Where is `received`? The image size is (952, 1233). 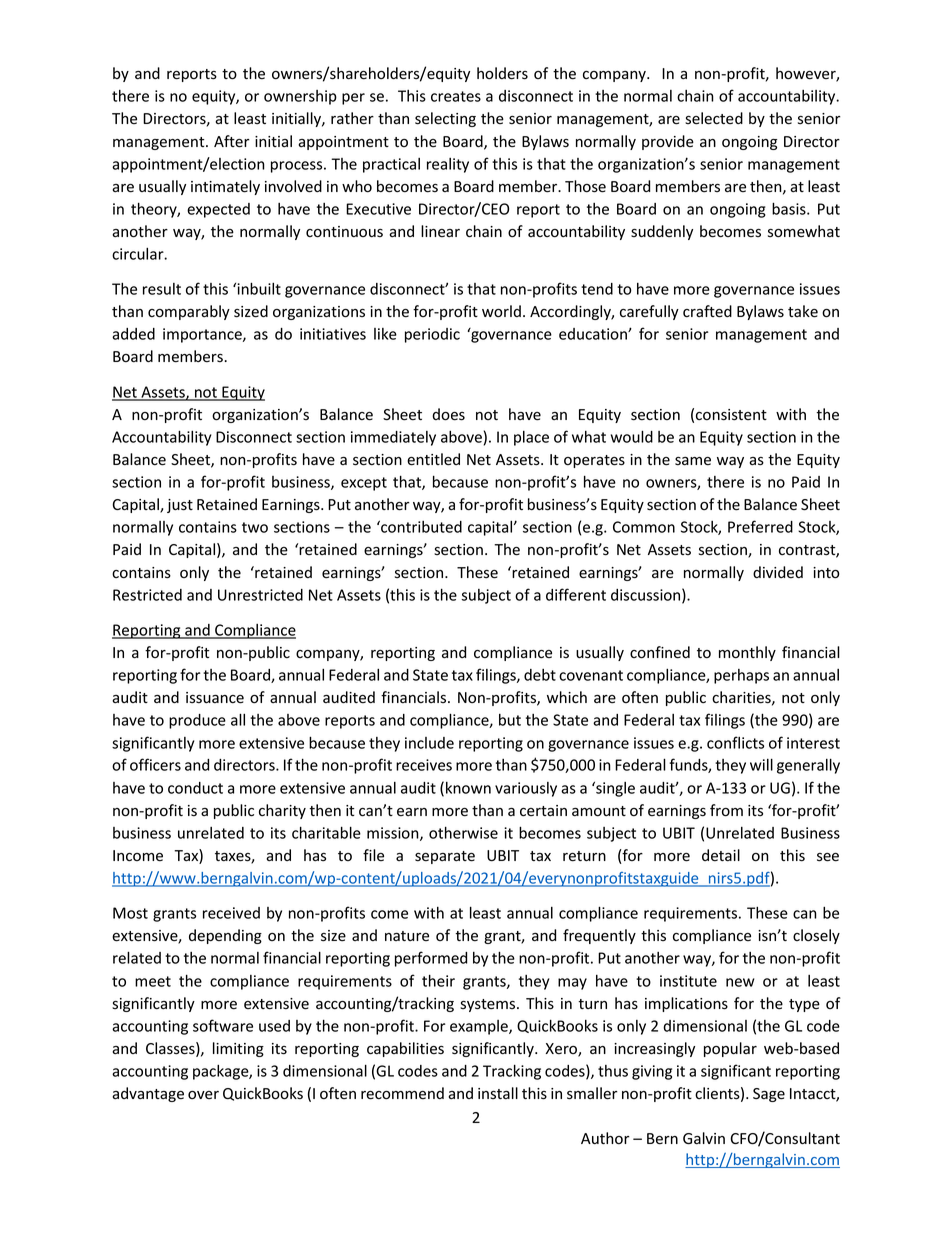
received is located at coordinates (231, 913).
